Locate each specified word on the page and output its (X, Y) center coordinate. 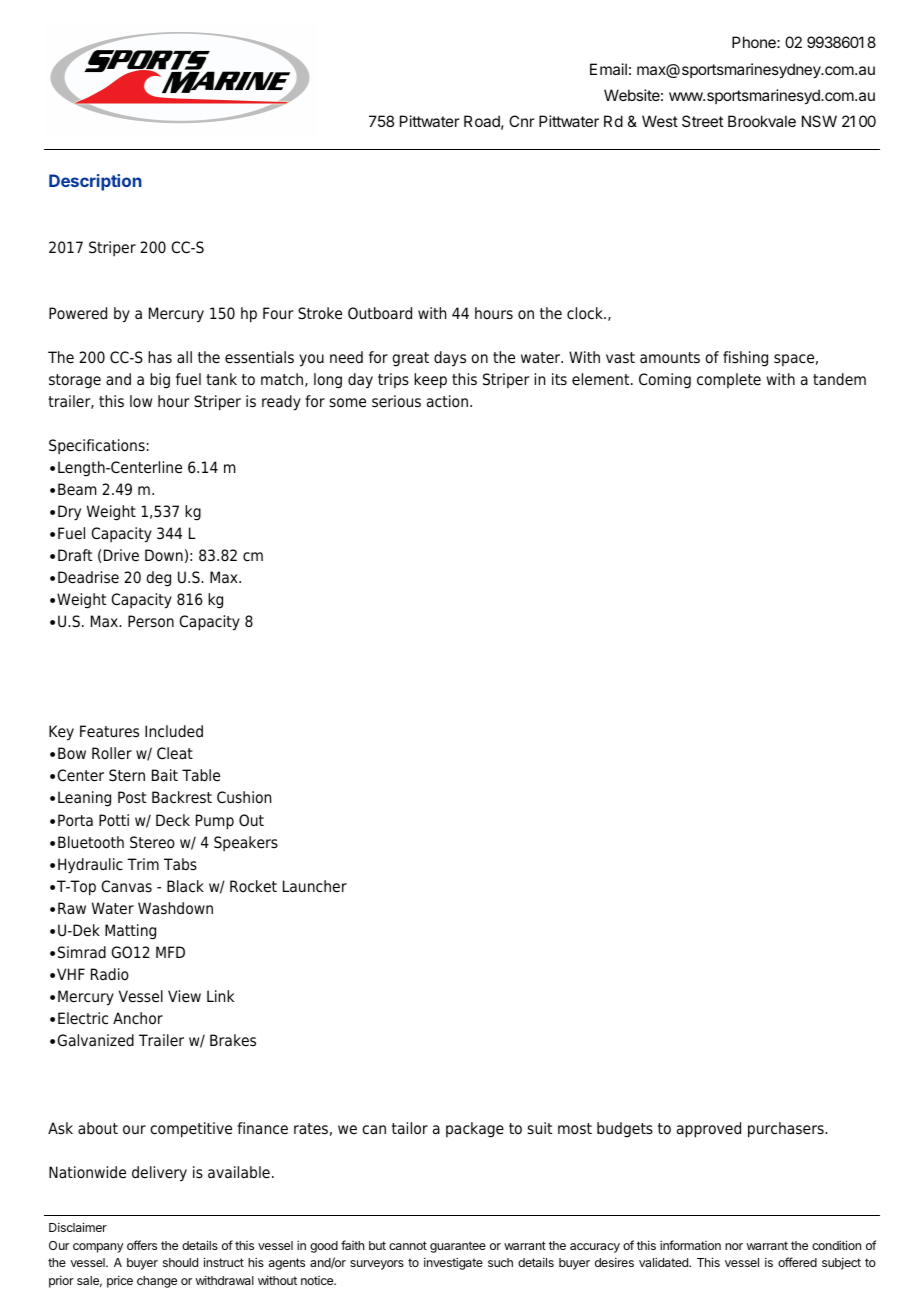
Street (702, 121)
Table (201, 775)
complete (729, 380)
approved (709, 1130)
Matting (130, 932)
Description (95, 182)
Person (151, 621)
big (160, 381)
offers (142, 1245)
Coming (665, 381)
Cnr (522, 121)
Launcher (315, 886)
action (447, 401)
